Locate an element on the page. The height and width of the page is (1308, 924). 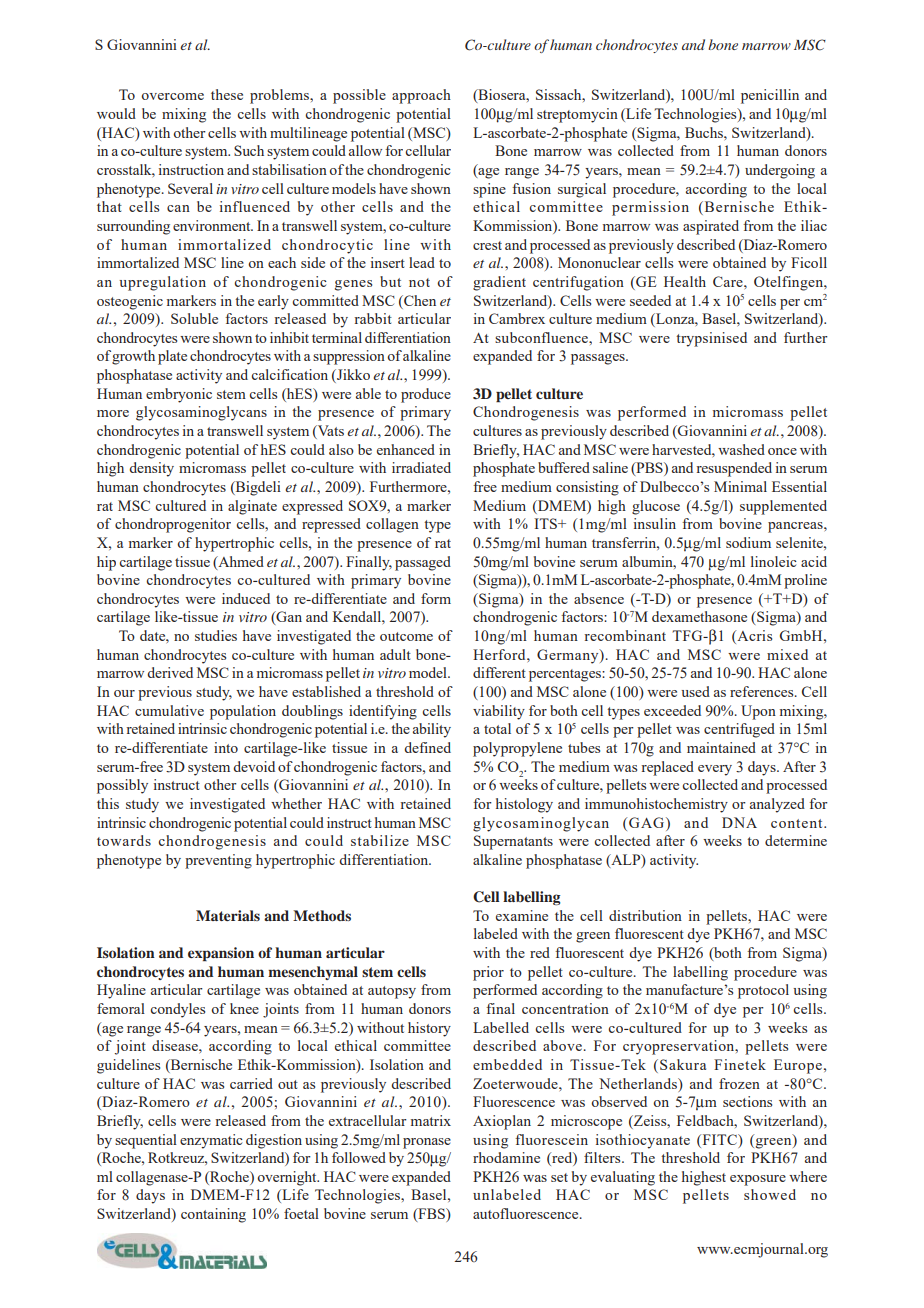
density is located at coordinates (151, 469).
